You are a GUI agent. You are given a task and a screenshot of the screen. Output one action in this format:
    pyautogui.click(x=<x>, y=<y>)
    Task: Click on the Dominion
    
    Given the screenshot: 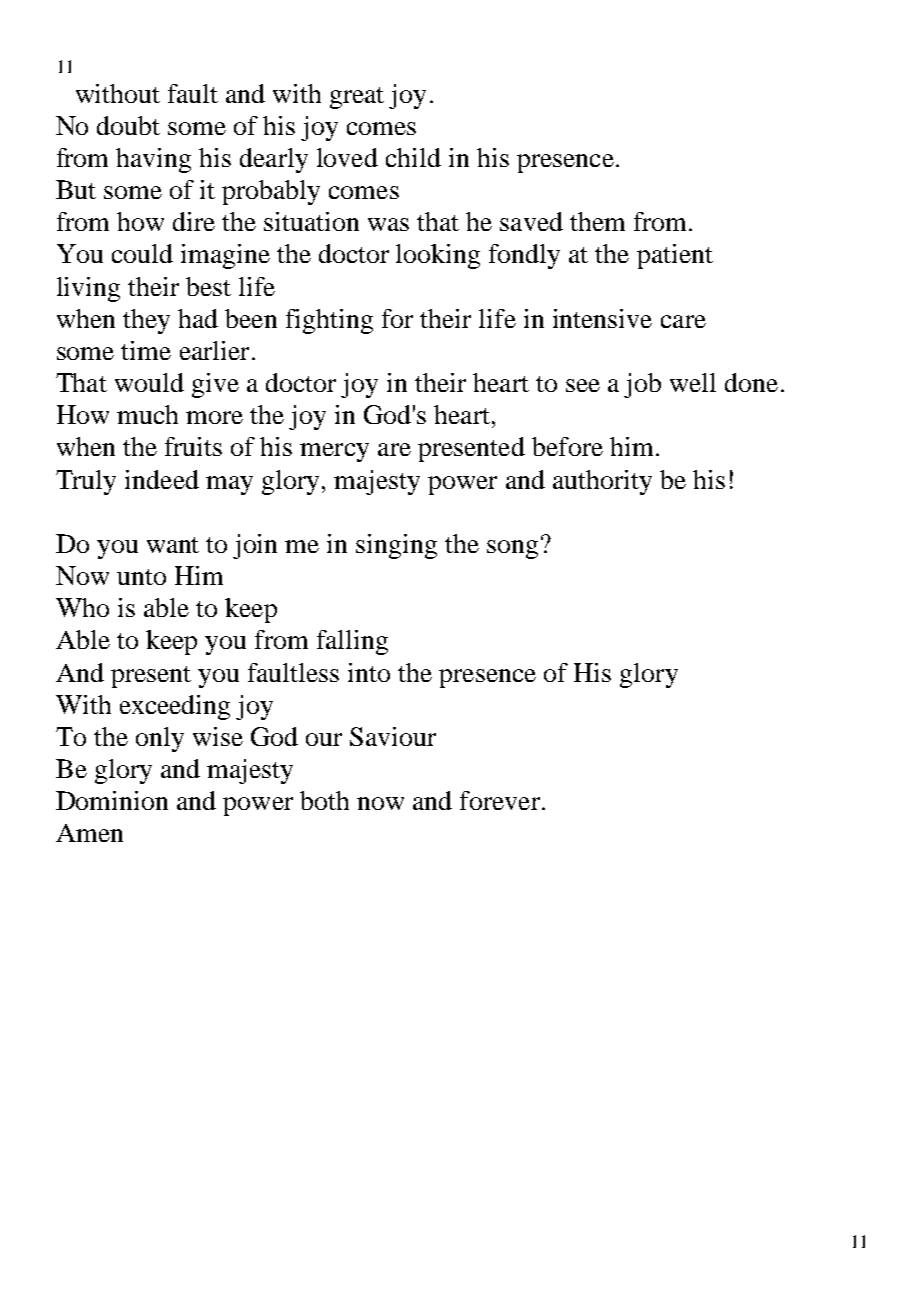 What is the action you would take?
    pyautogui.click(x=112, y=800)
